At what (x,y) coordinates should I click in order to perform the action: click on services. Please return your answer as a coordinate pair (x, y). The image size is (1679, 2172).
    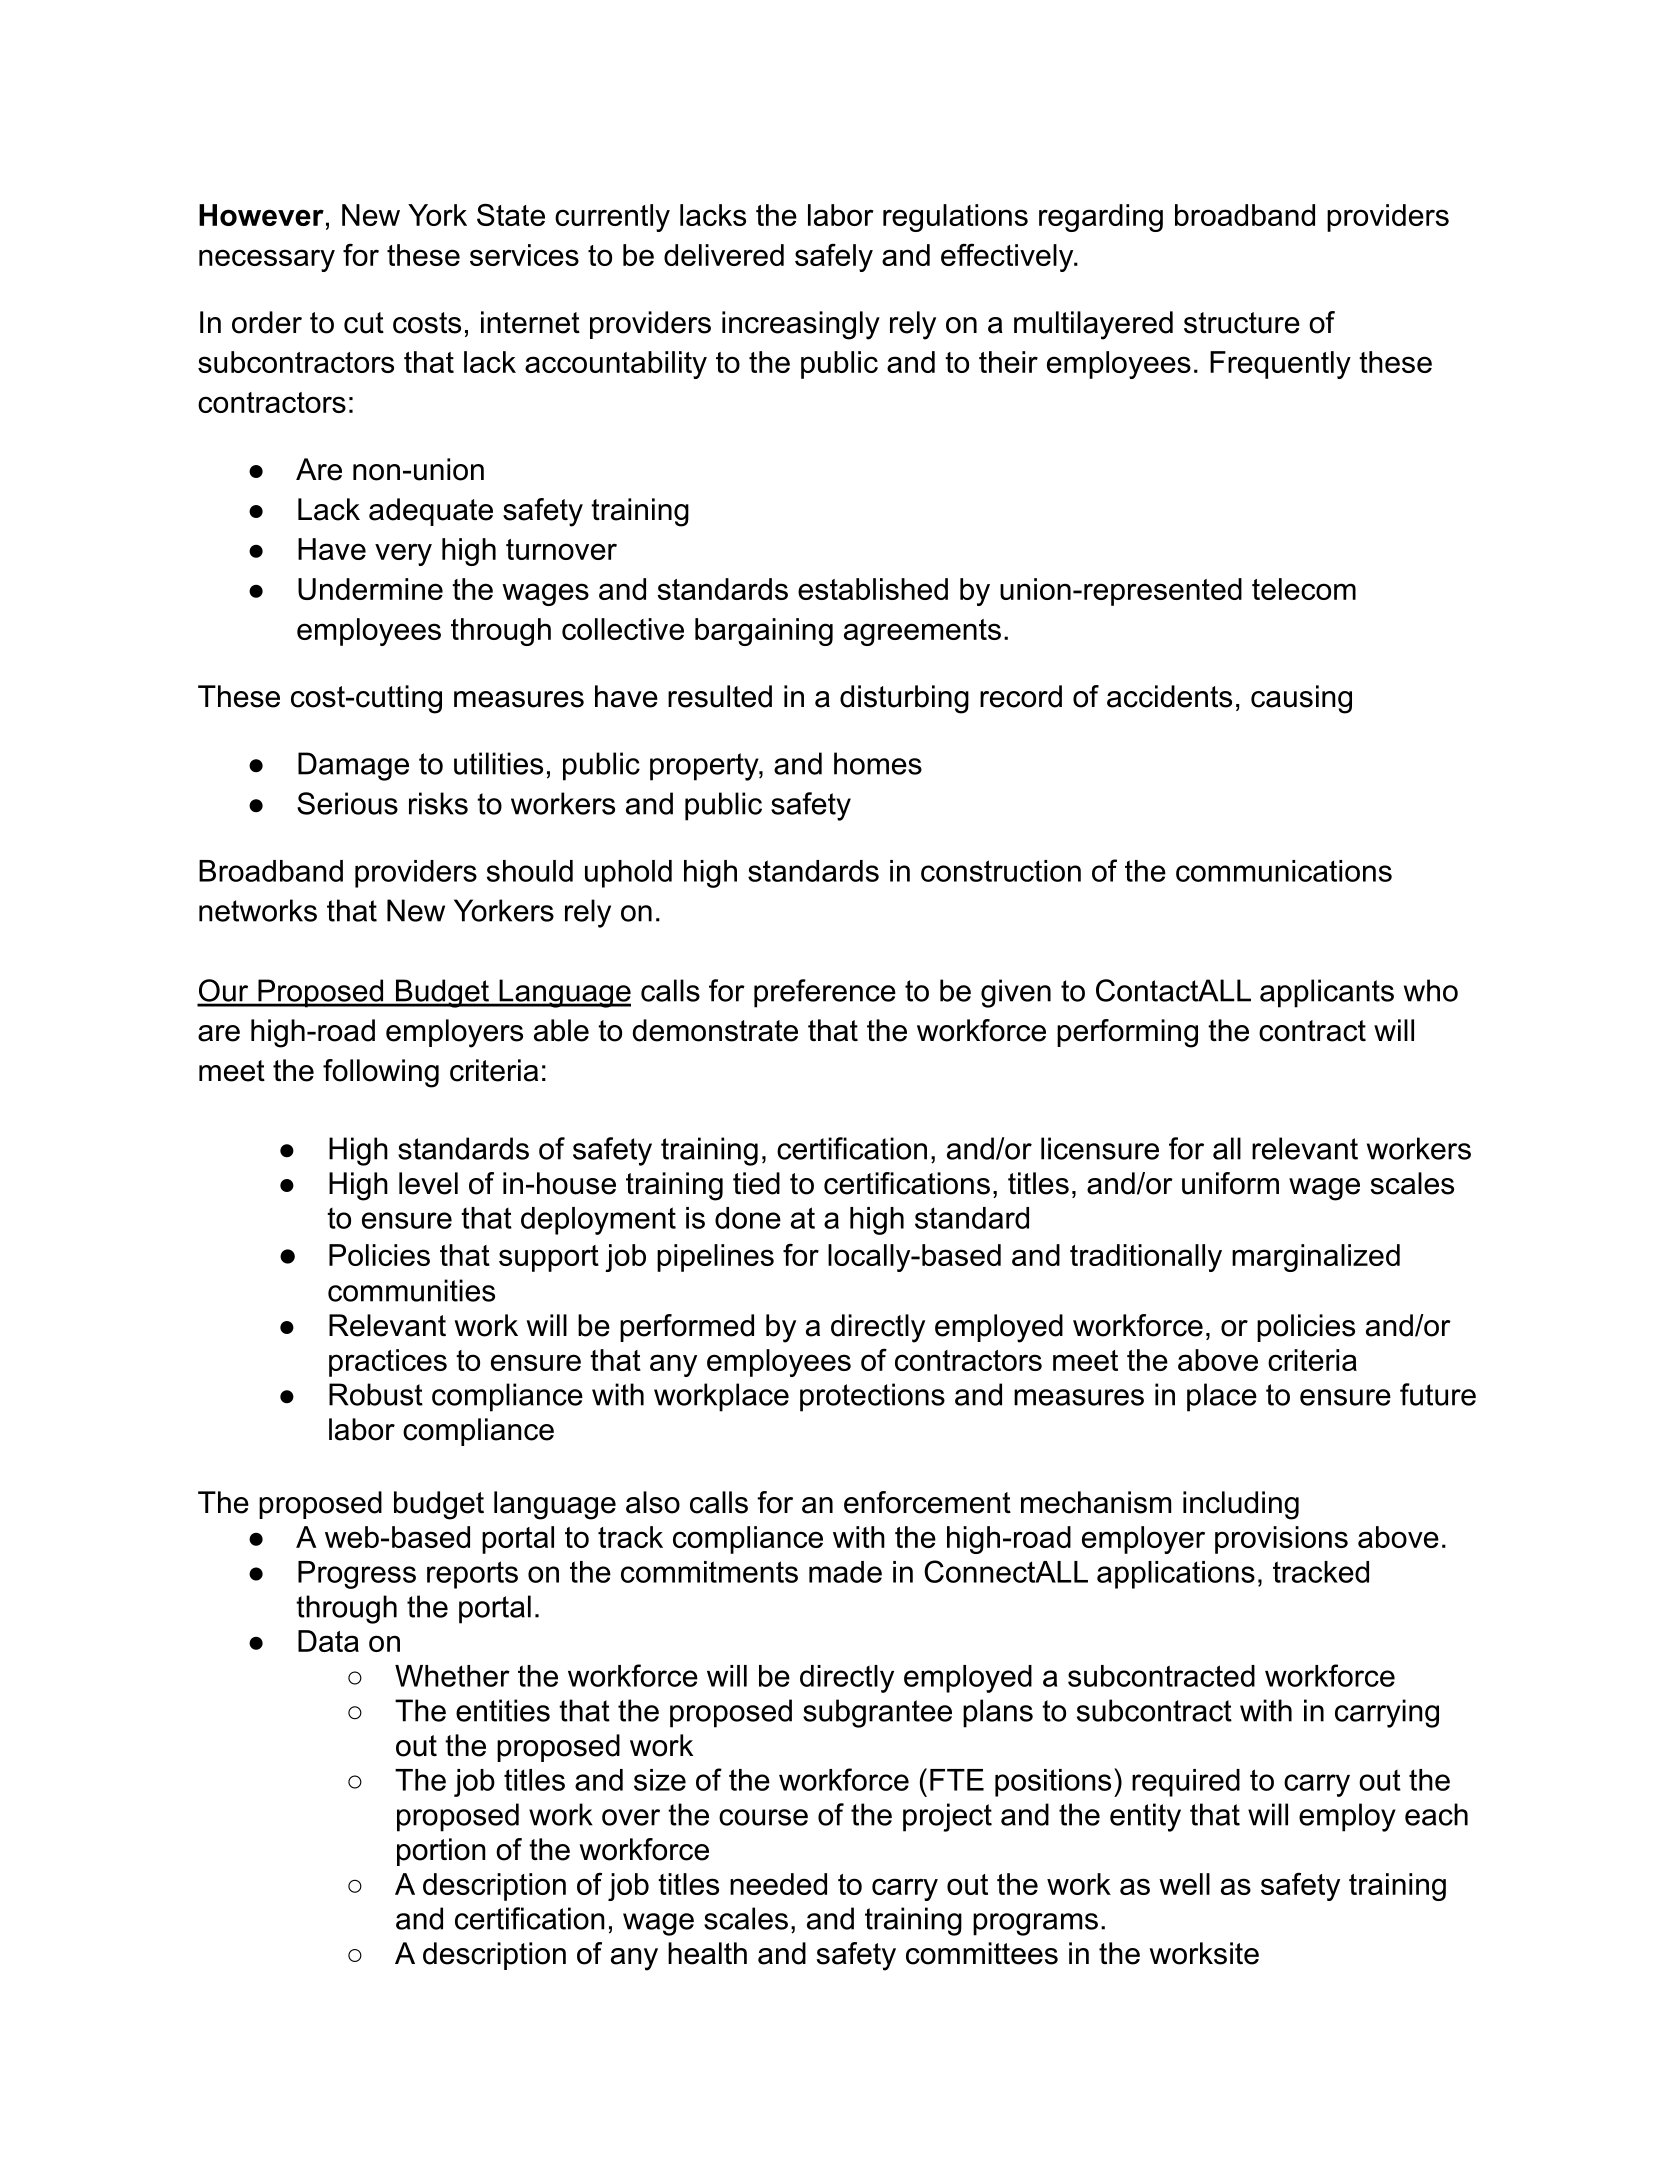
    Looking at the image, I should click on (524, 255).
